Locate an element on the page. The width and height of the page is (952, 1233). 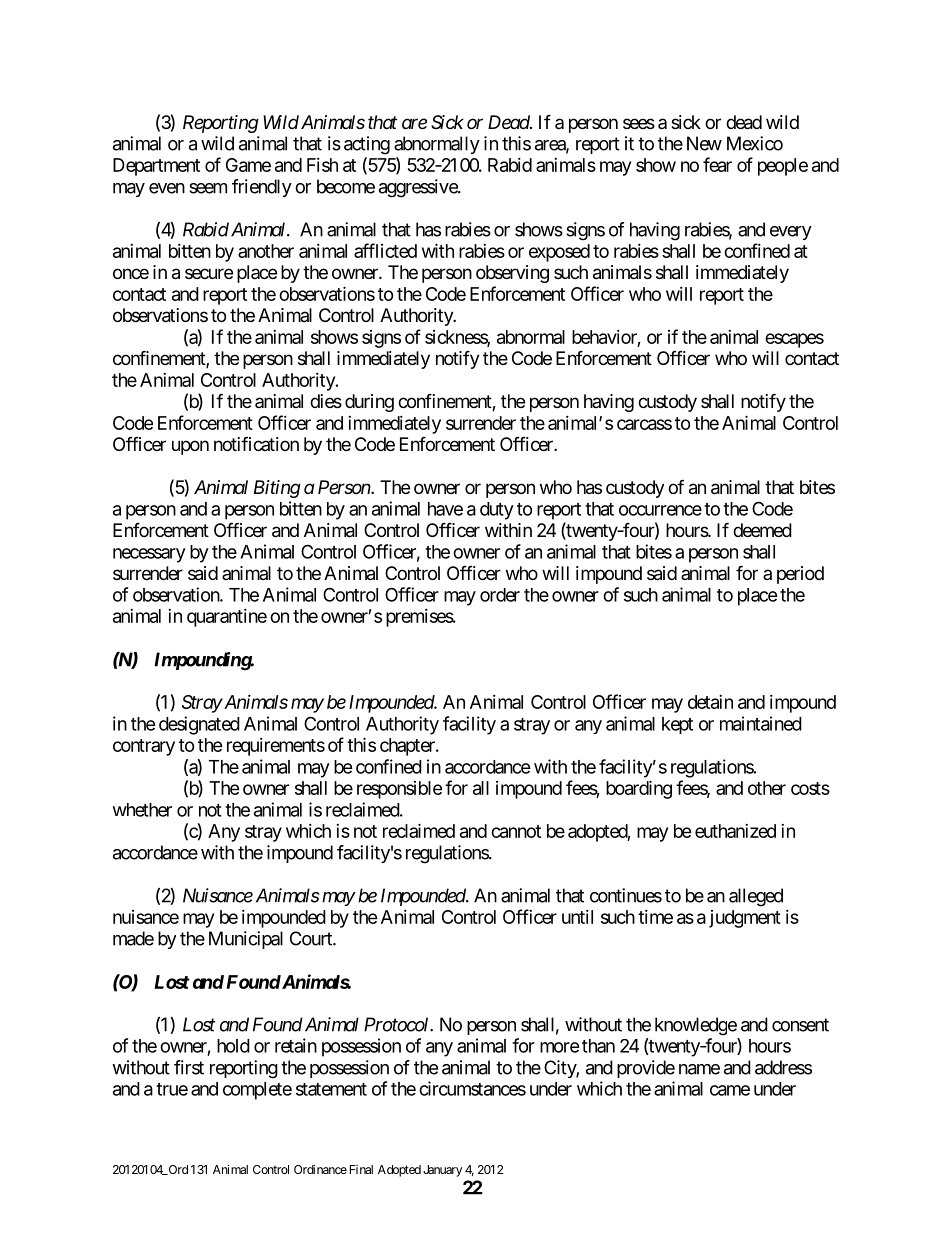
detain is located at coordinates (710, 702).
